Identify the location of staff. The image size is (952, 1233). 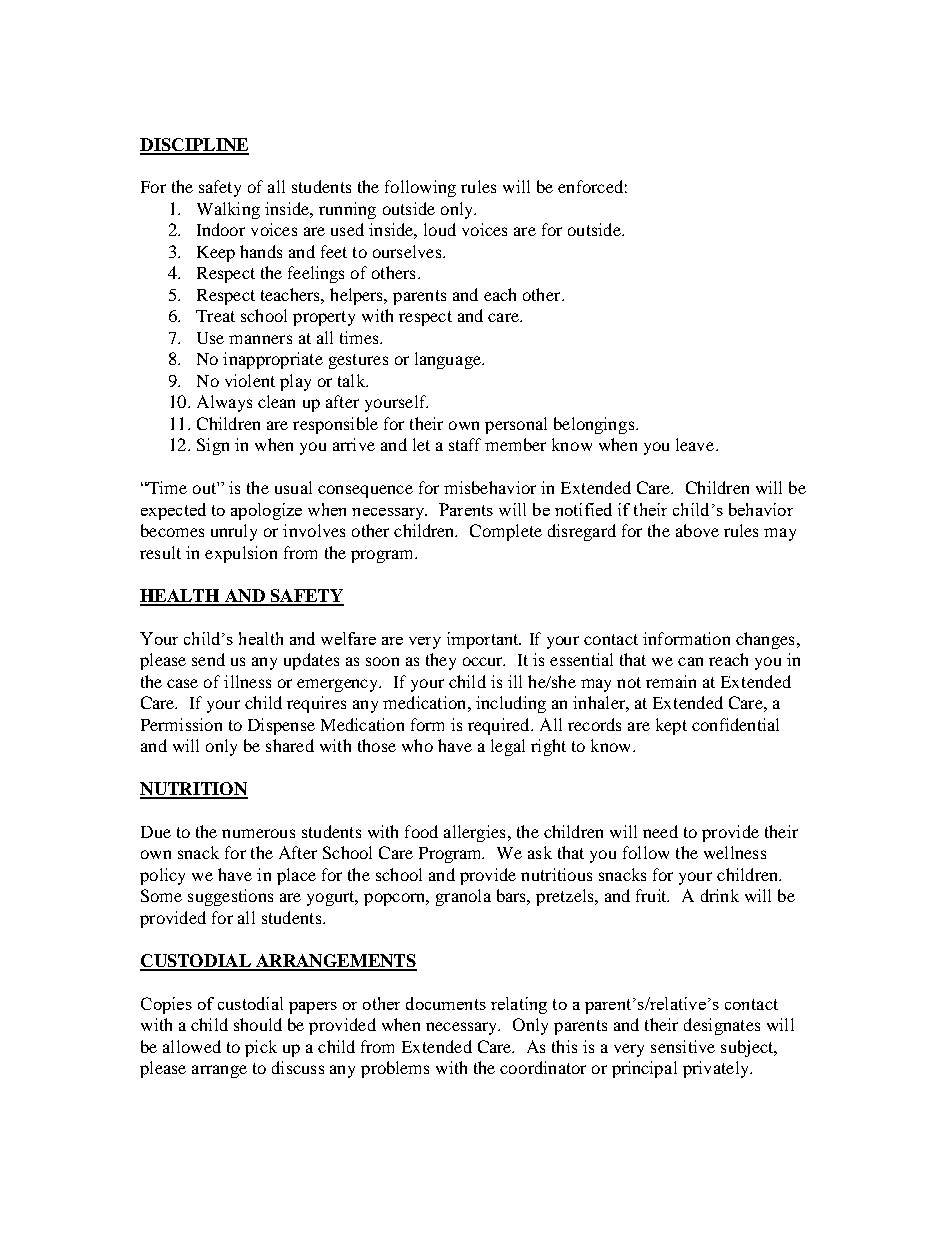
(465, 444).
